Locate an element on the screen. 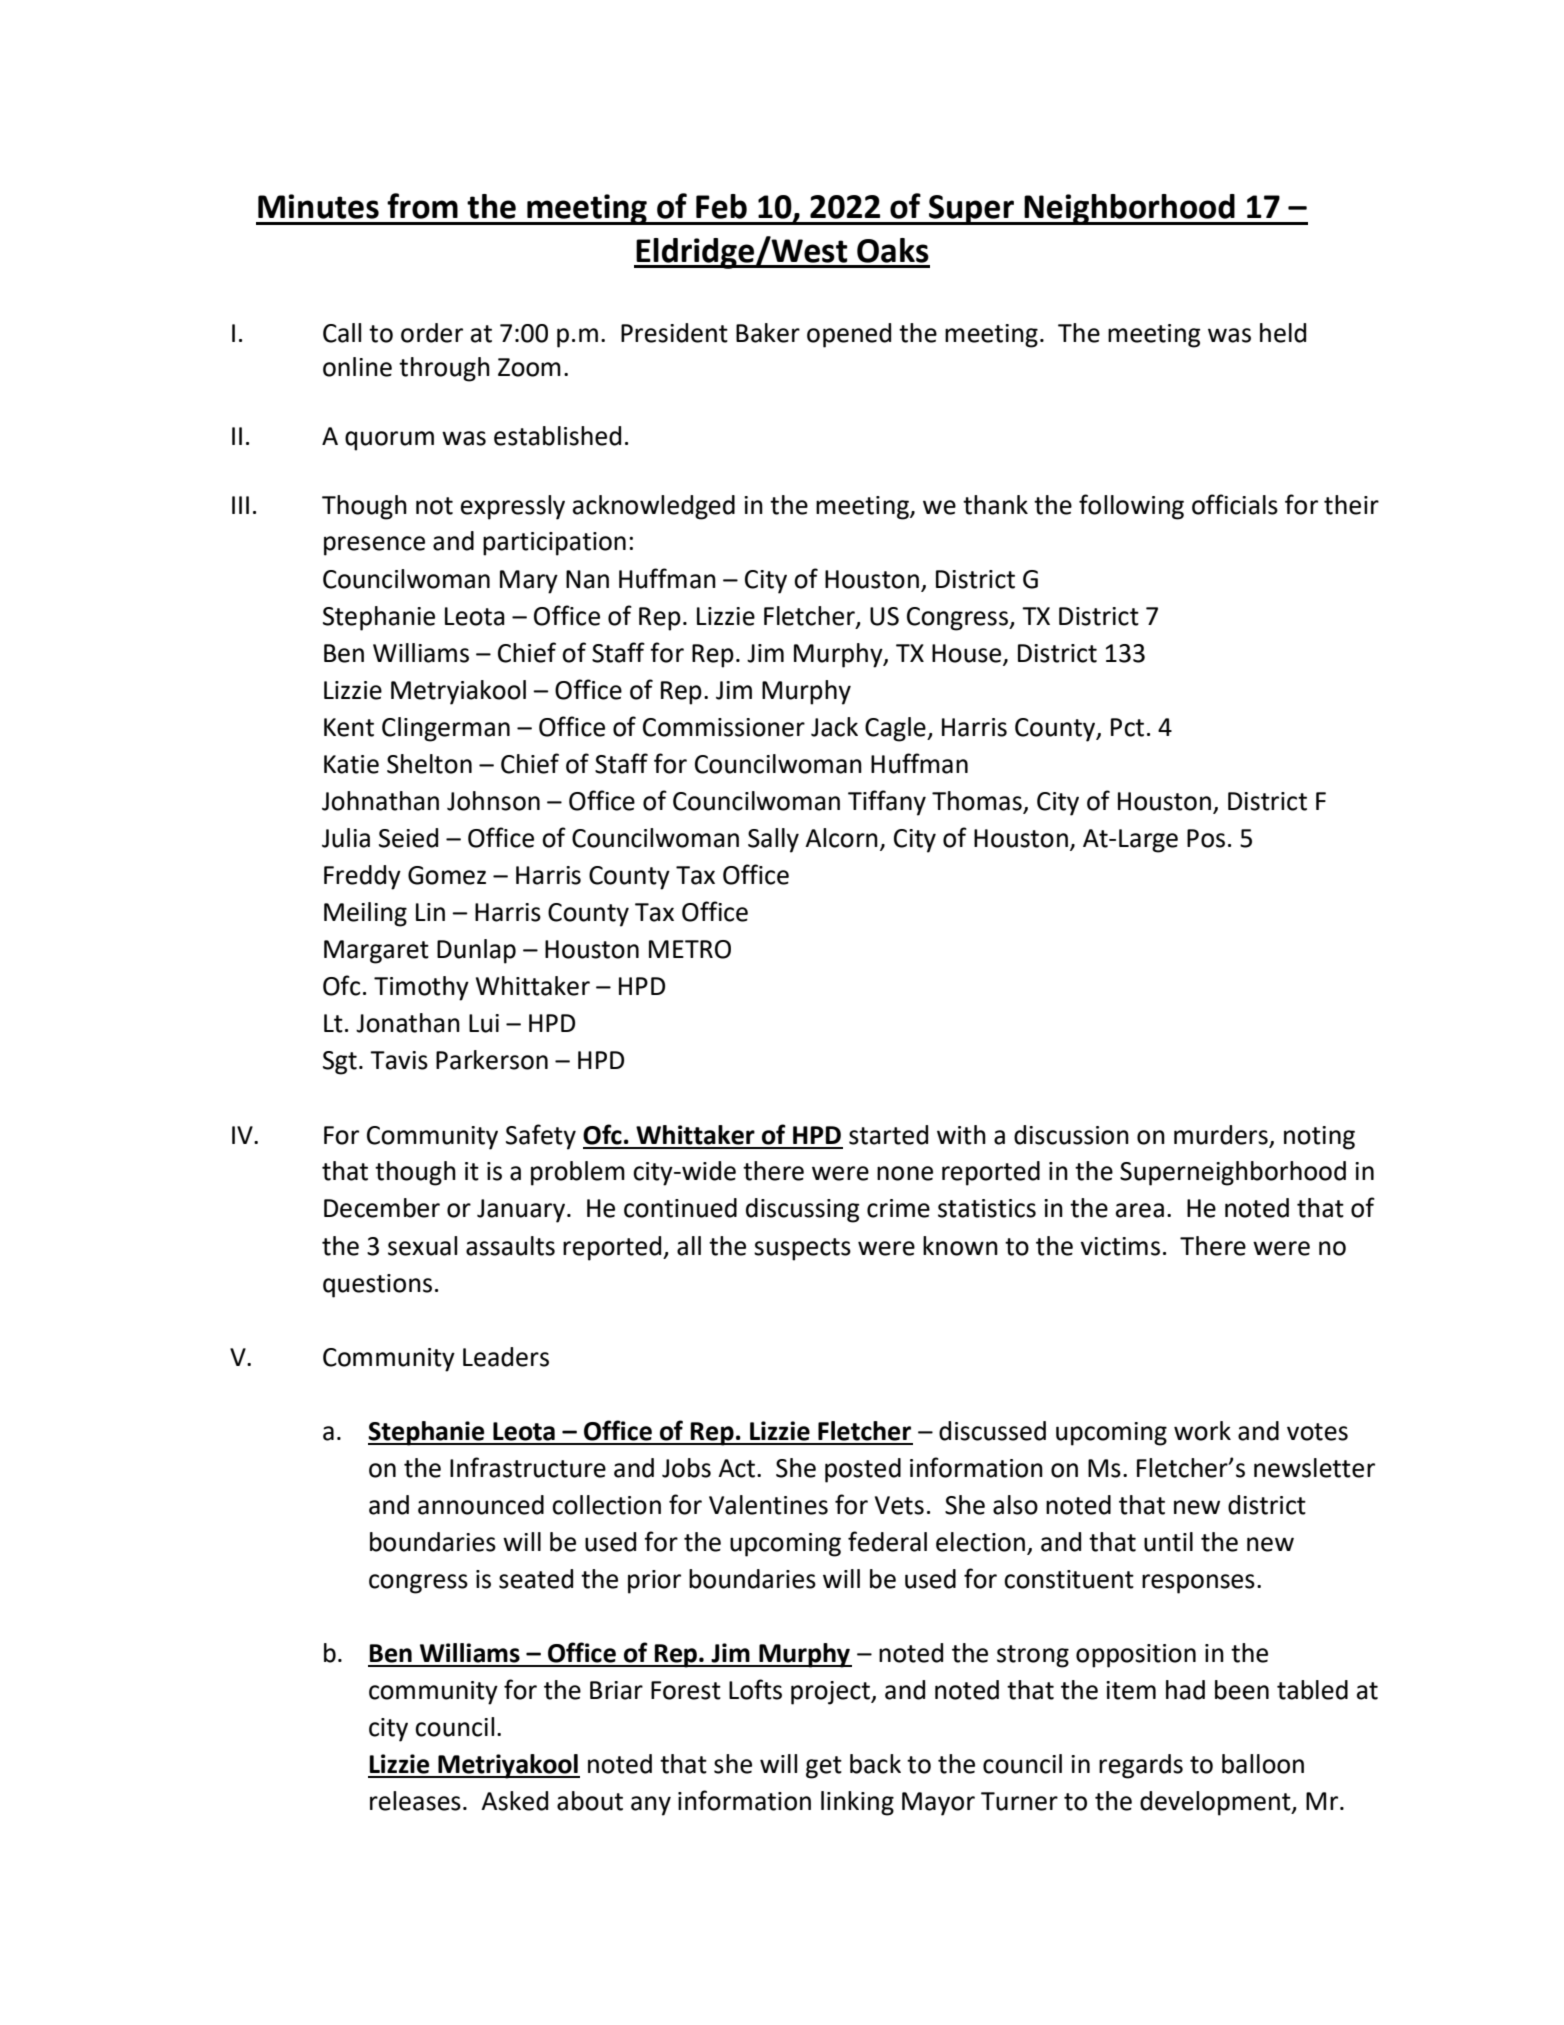 This screenshot has height=2025, width=1564. Feb is located at coordinates (721, 206).
